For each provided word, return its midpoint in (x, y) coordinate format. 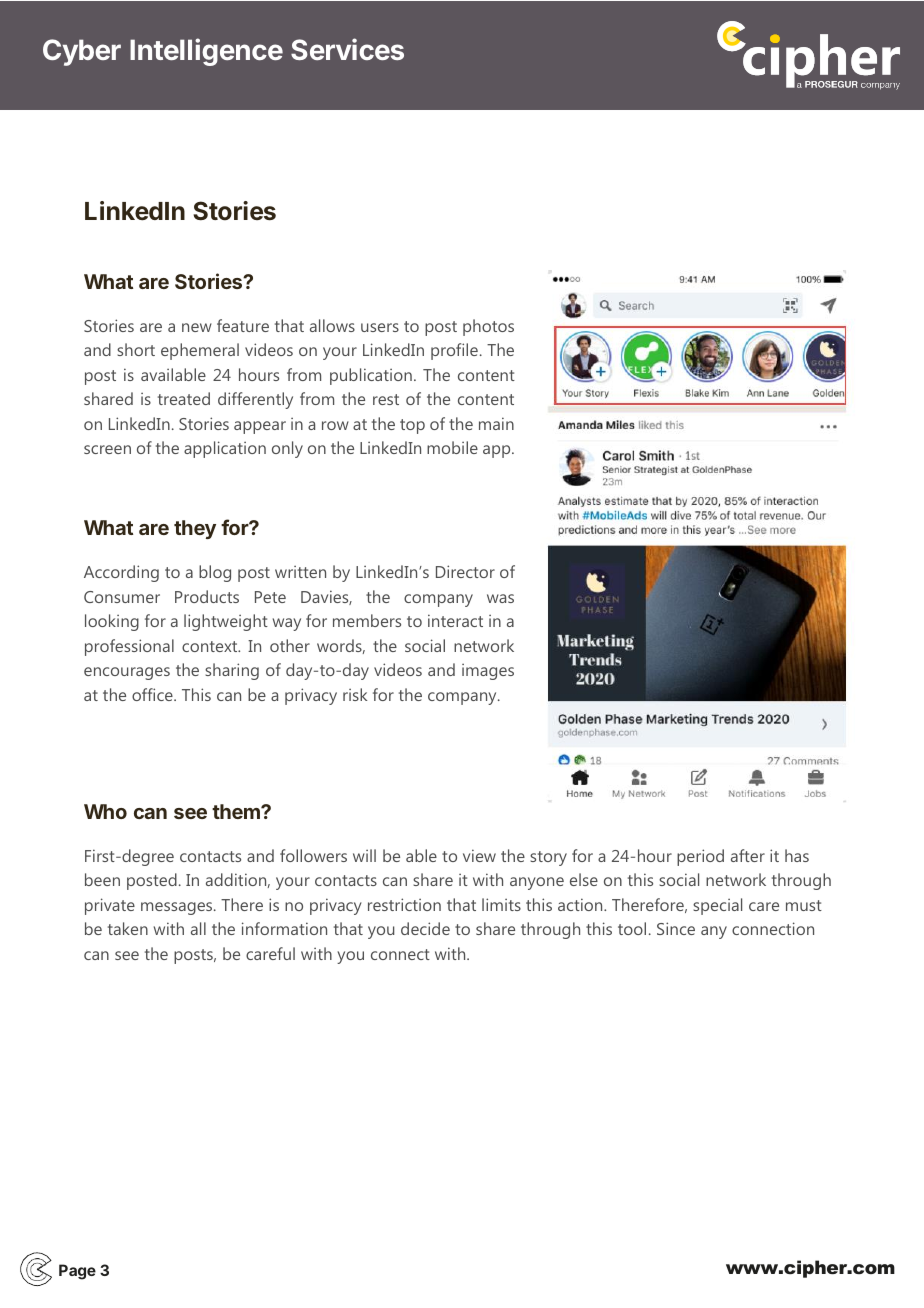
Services (347, 49)
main (496, 423)
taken (128, 928)
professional (129, 647)
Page (77, 1272)
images (488, 672)
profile (454, 351)
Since (676, 928)
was (500, 598)
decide (425, 928)
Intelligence (206, 52)
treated (184, 398)
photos (488, 327)
